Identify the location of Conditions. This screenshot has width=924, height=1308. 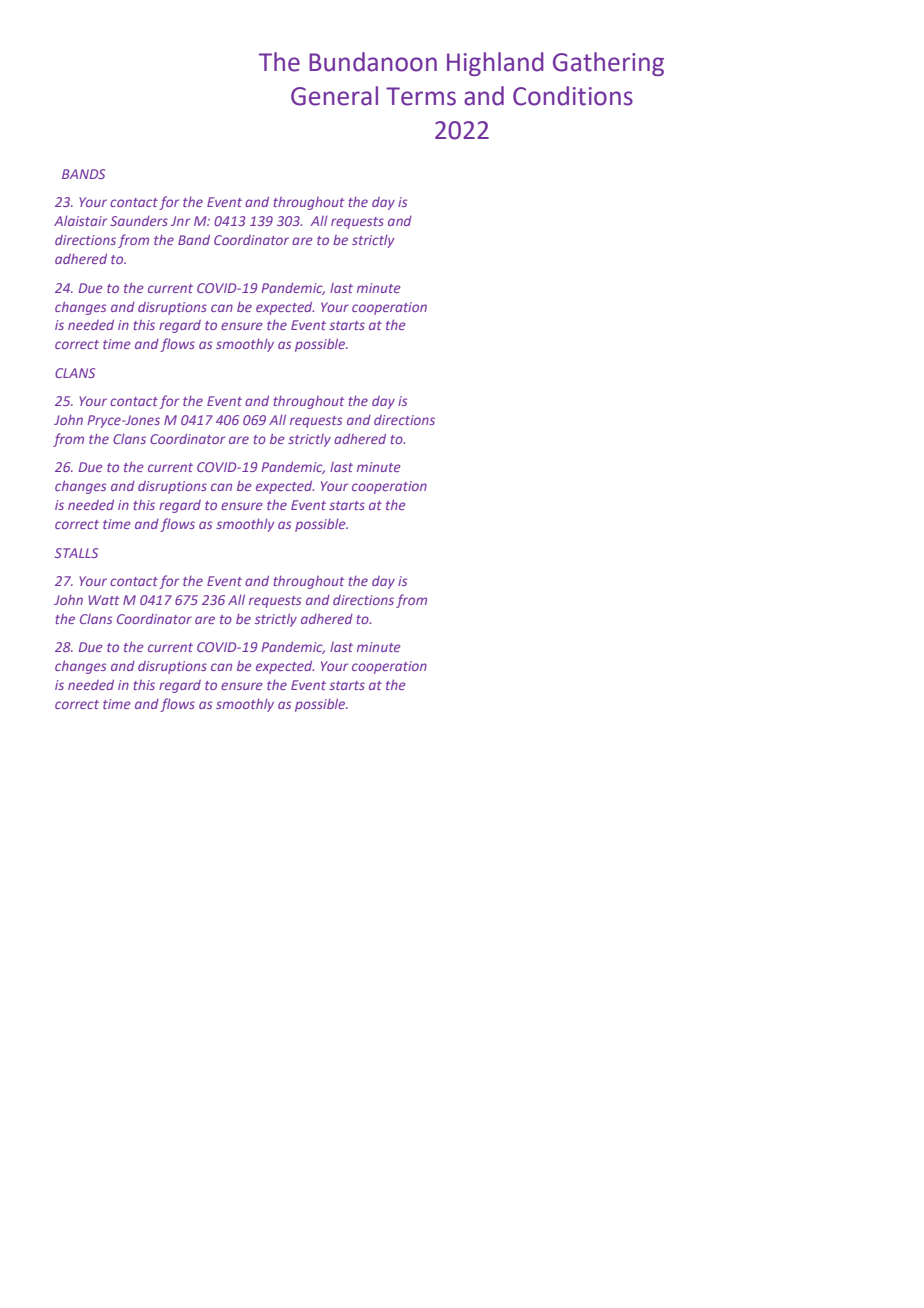
(573, 96).
